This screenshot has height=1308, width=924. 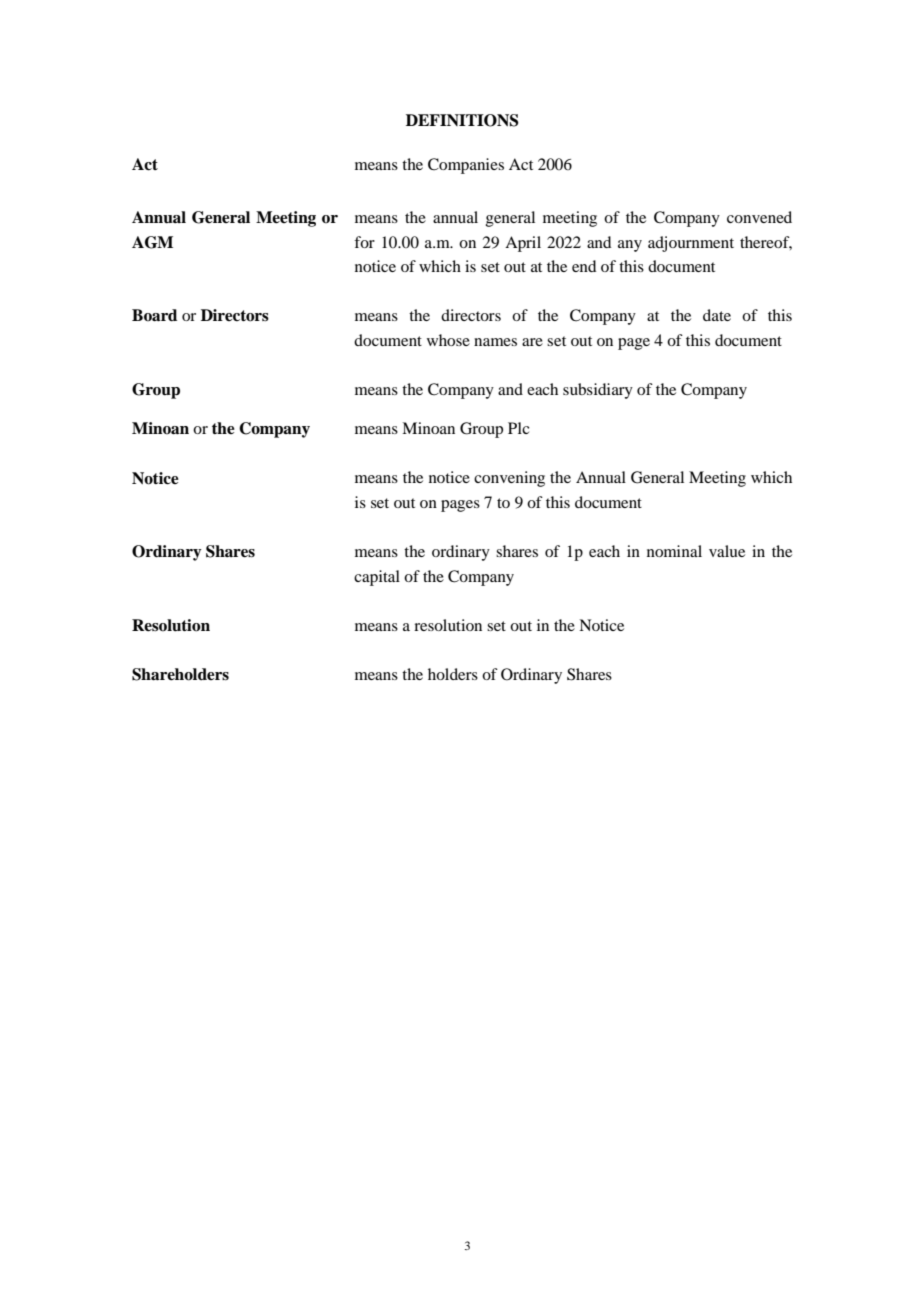 I want to click on subsidiary, so click(x=598, y=391).
